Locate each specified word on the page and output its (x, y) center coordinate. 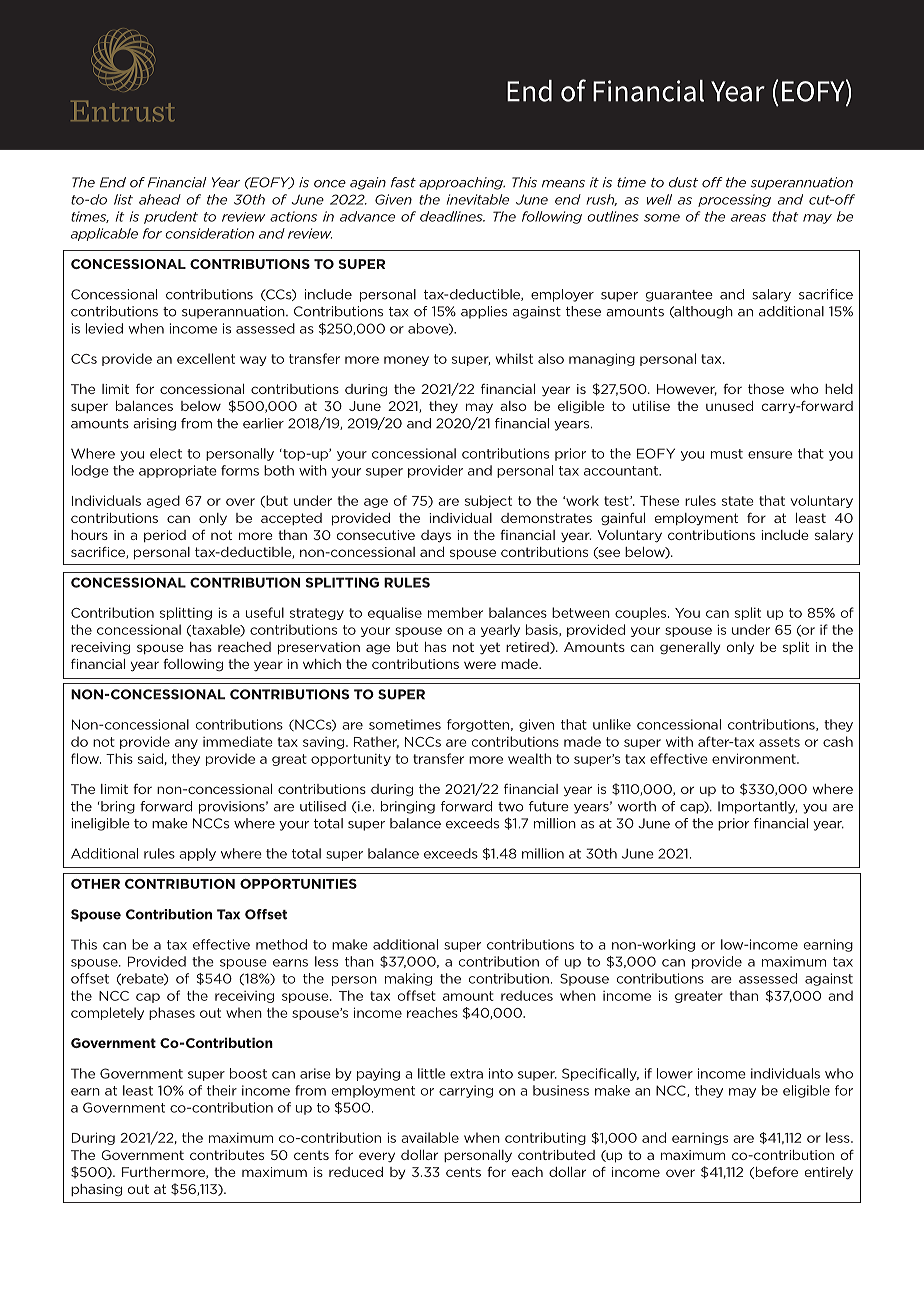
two (511, 807)
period (165, 536)
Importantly (757, 807)
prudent (171, 217)
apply (197, 854)
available (430, 1137)
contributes (227, 1155)
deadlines (452, 216)
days (436, 536)
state (738, 501)
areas (748, 218)
